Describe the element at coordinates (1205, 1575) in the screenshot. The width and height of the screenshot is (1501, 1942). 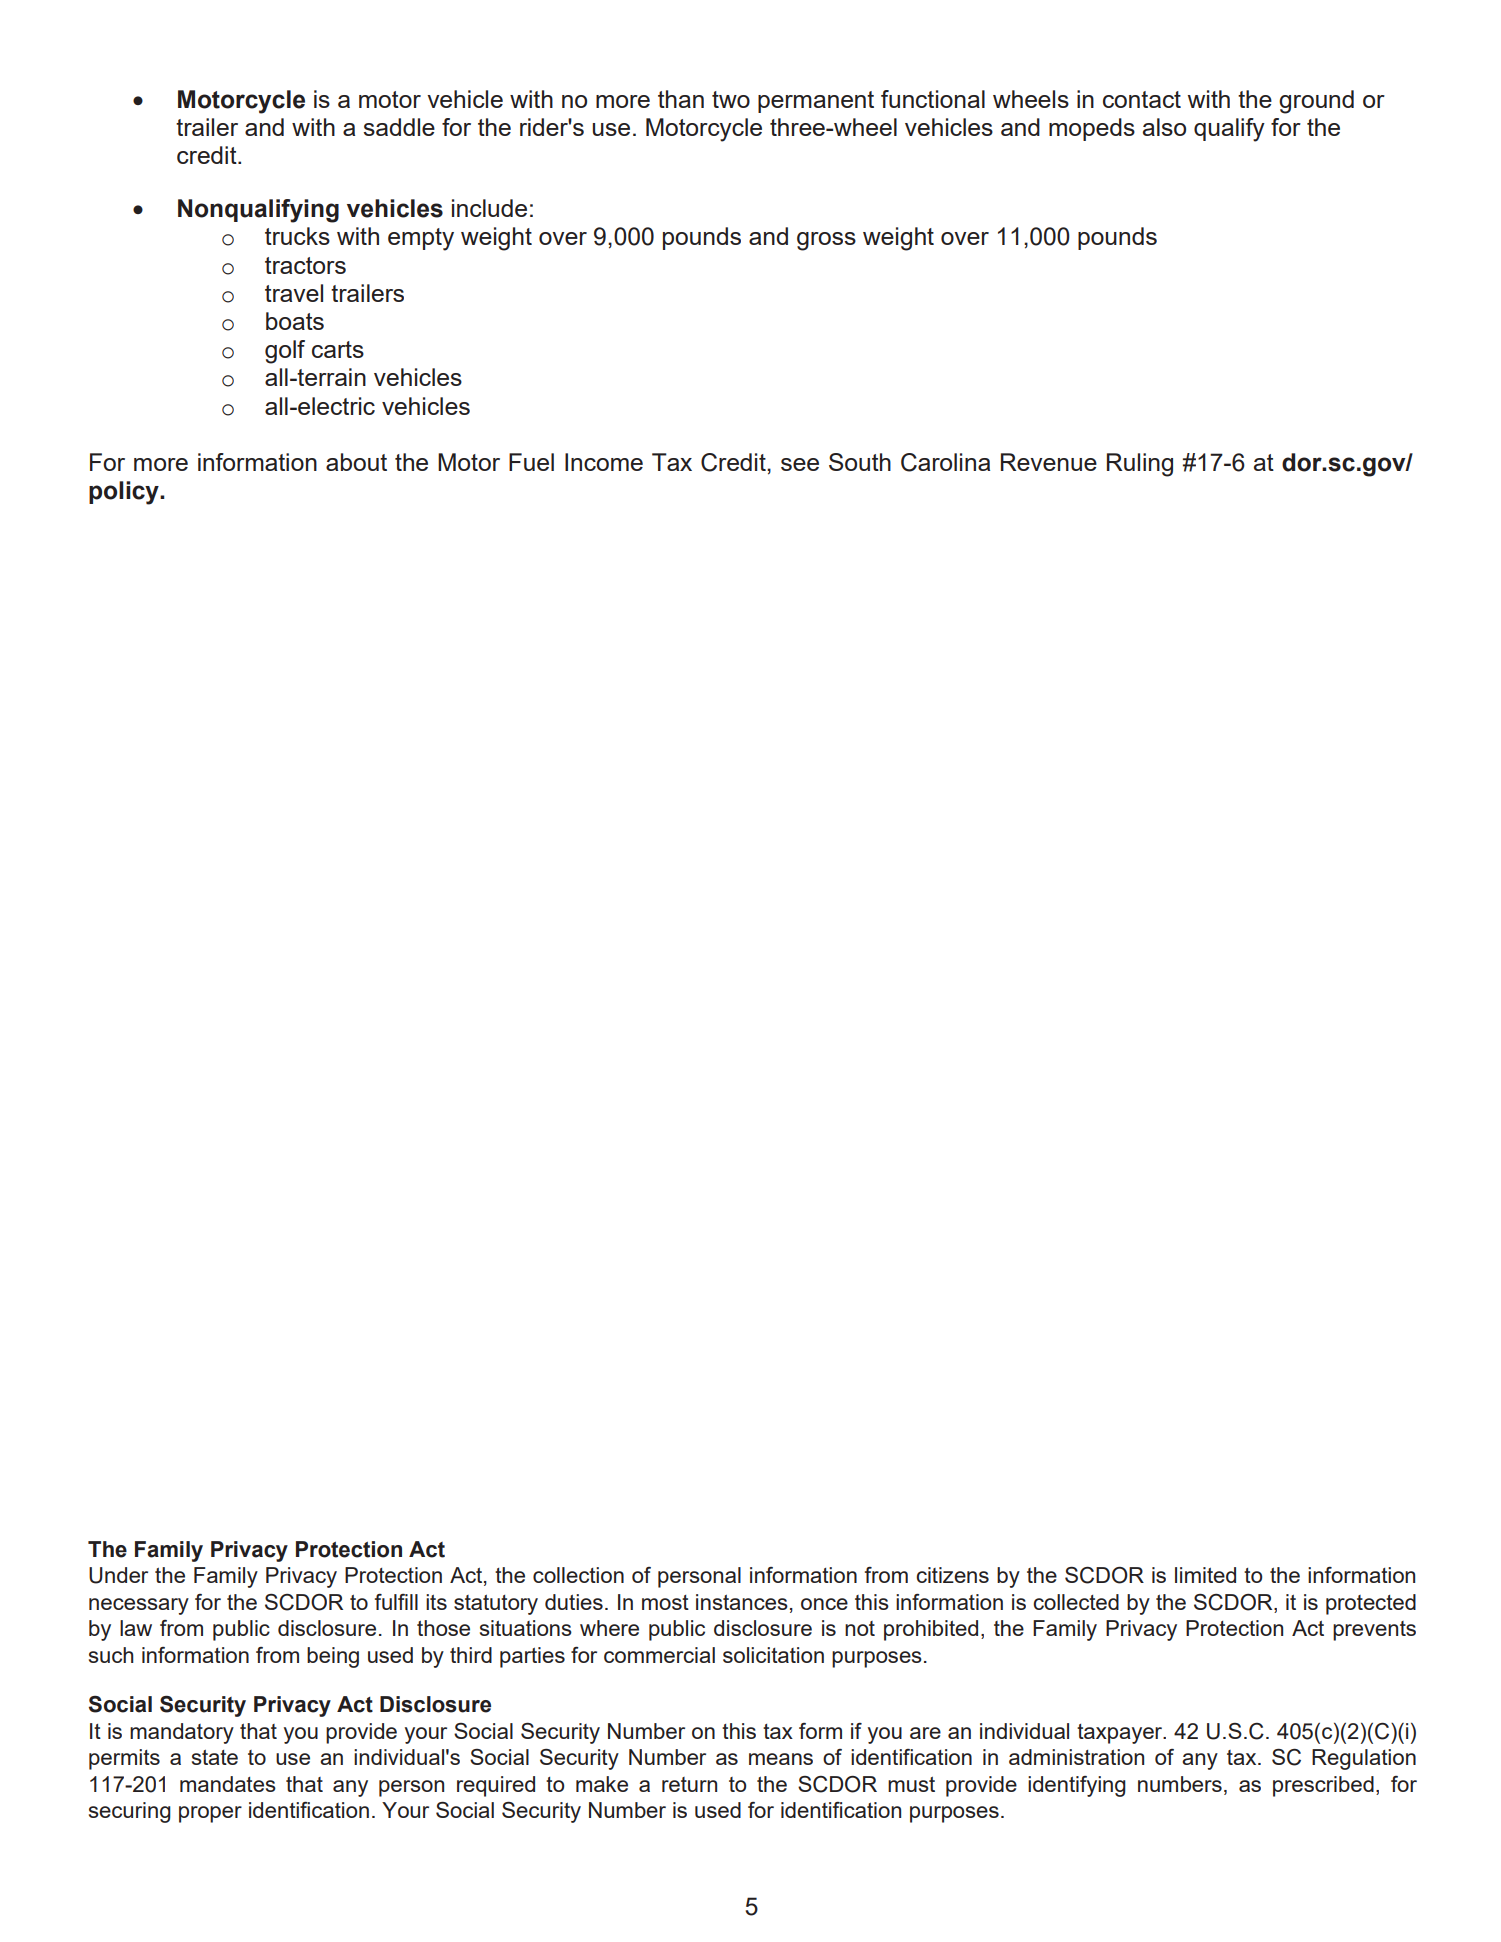
I see `limited` at that location.
